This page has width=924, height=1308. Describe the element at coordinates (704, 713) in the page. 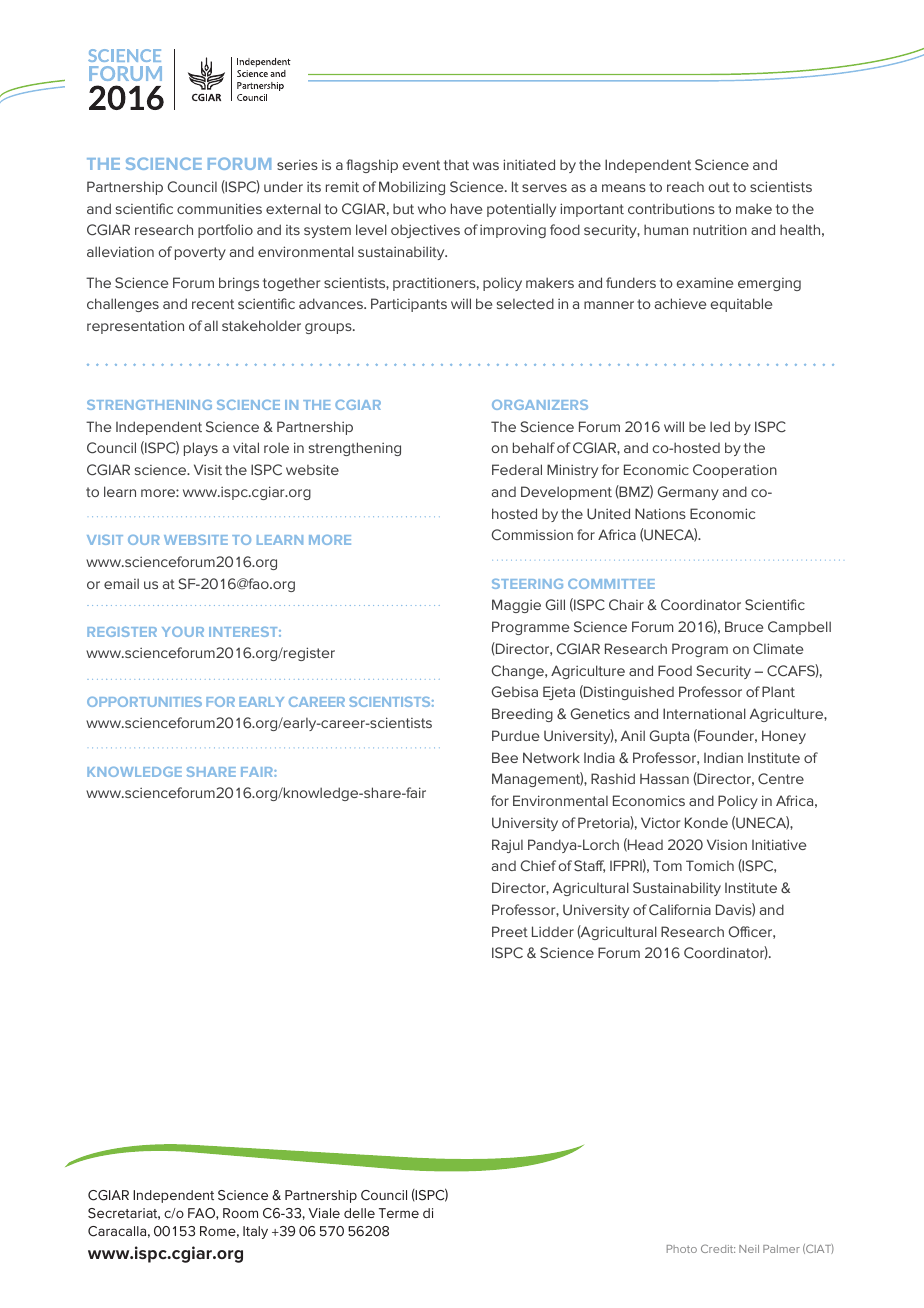

I see `International` at that location.
